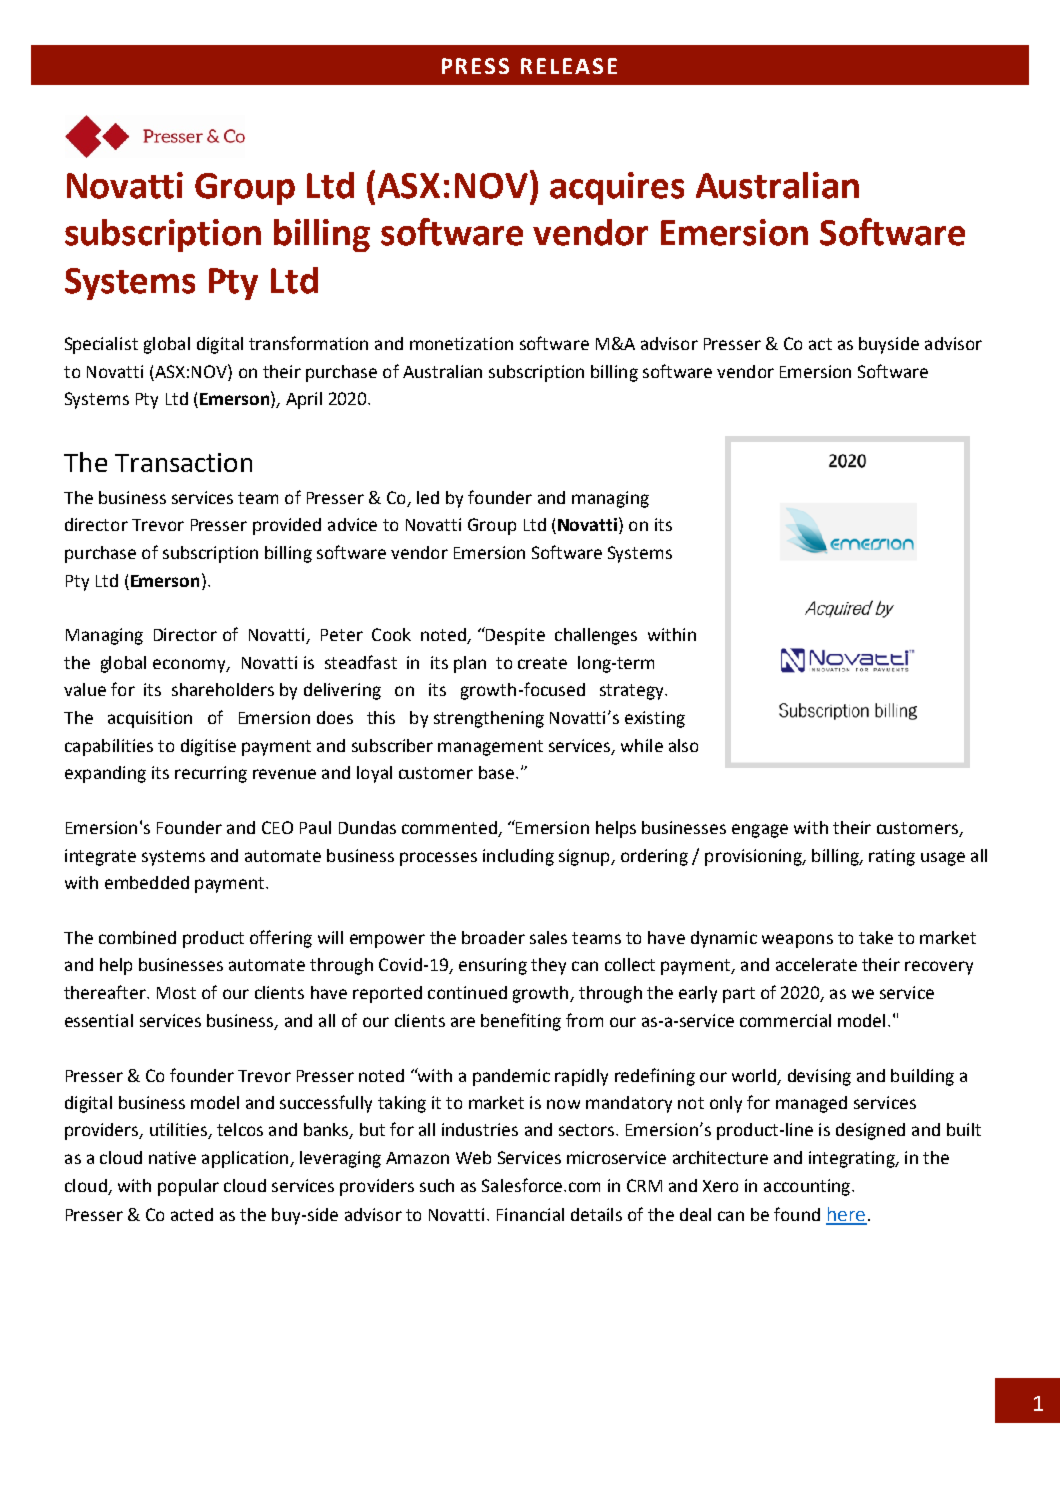 The width and height of the page is (1060, 1500). Describe the element at coordinates (617, 188) in the page. I see `acquires` at that location.
